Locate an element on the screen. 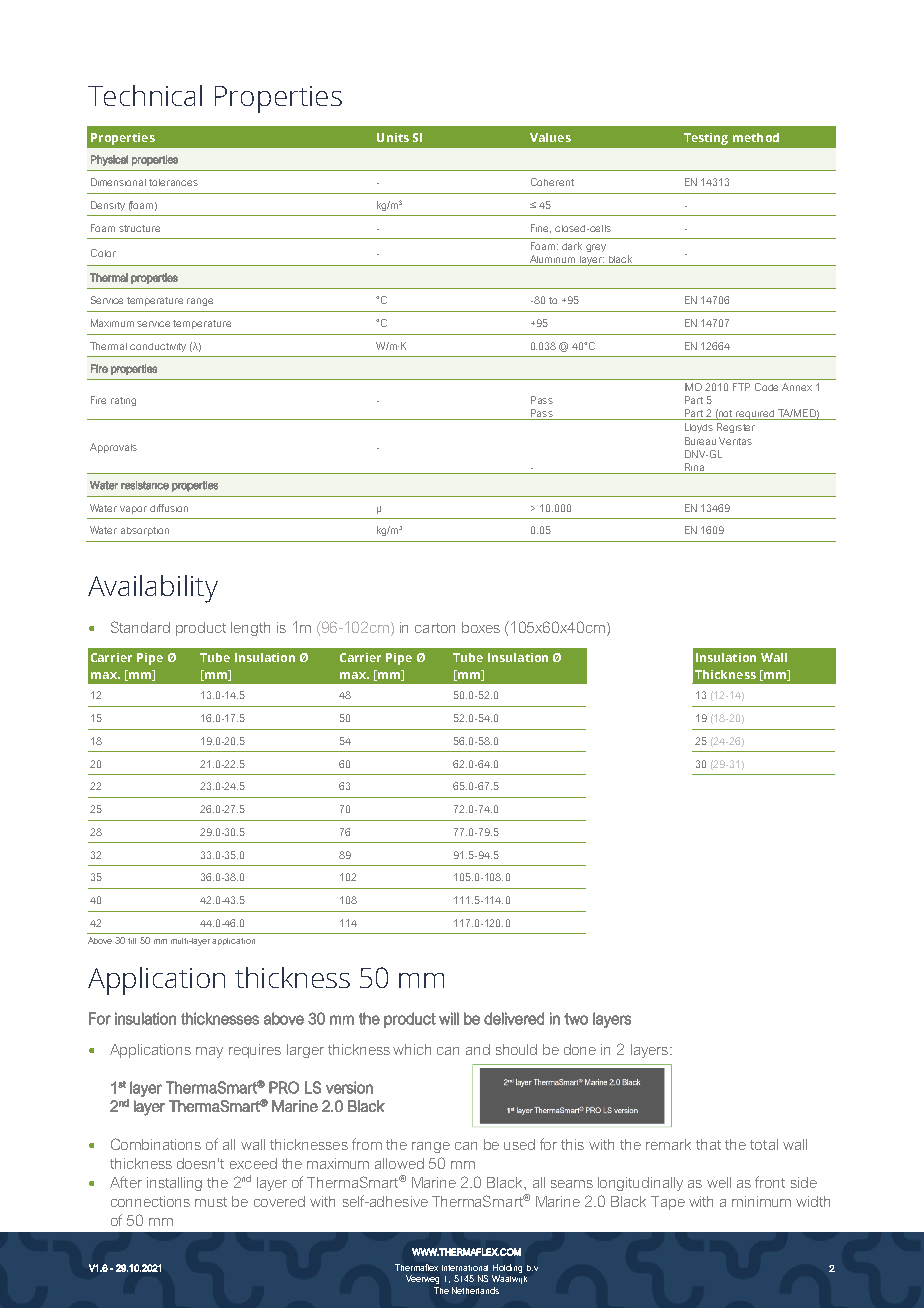 Image resolution: width=924 pixels, height=1308 pixels. boxes is located at coordinates (481, 627).
